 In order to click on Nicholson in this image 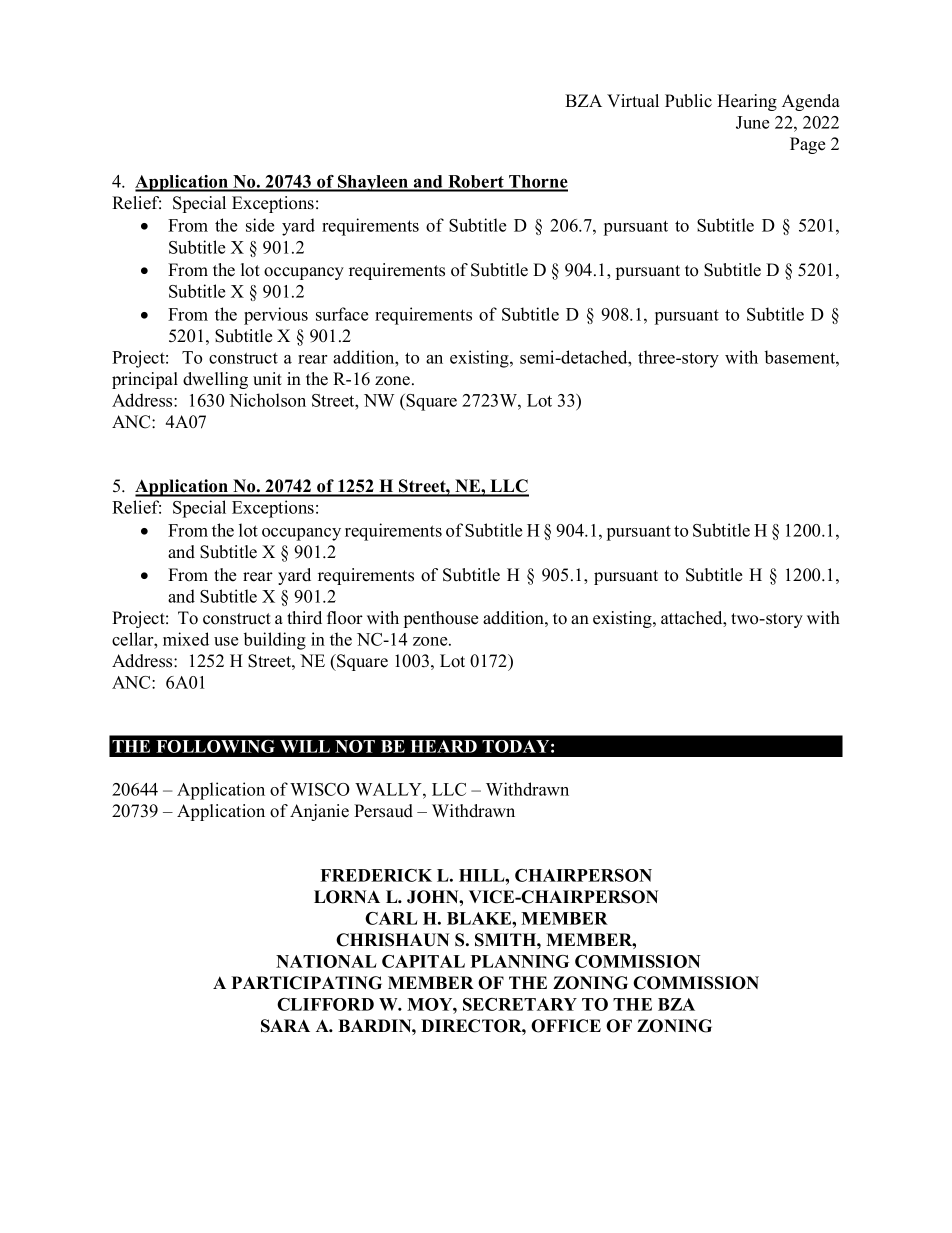, I will do `click(267, 400)`.
